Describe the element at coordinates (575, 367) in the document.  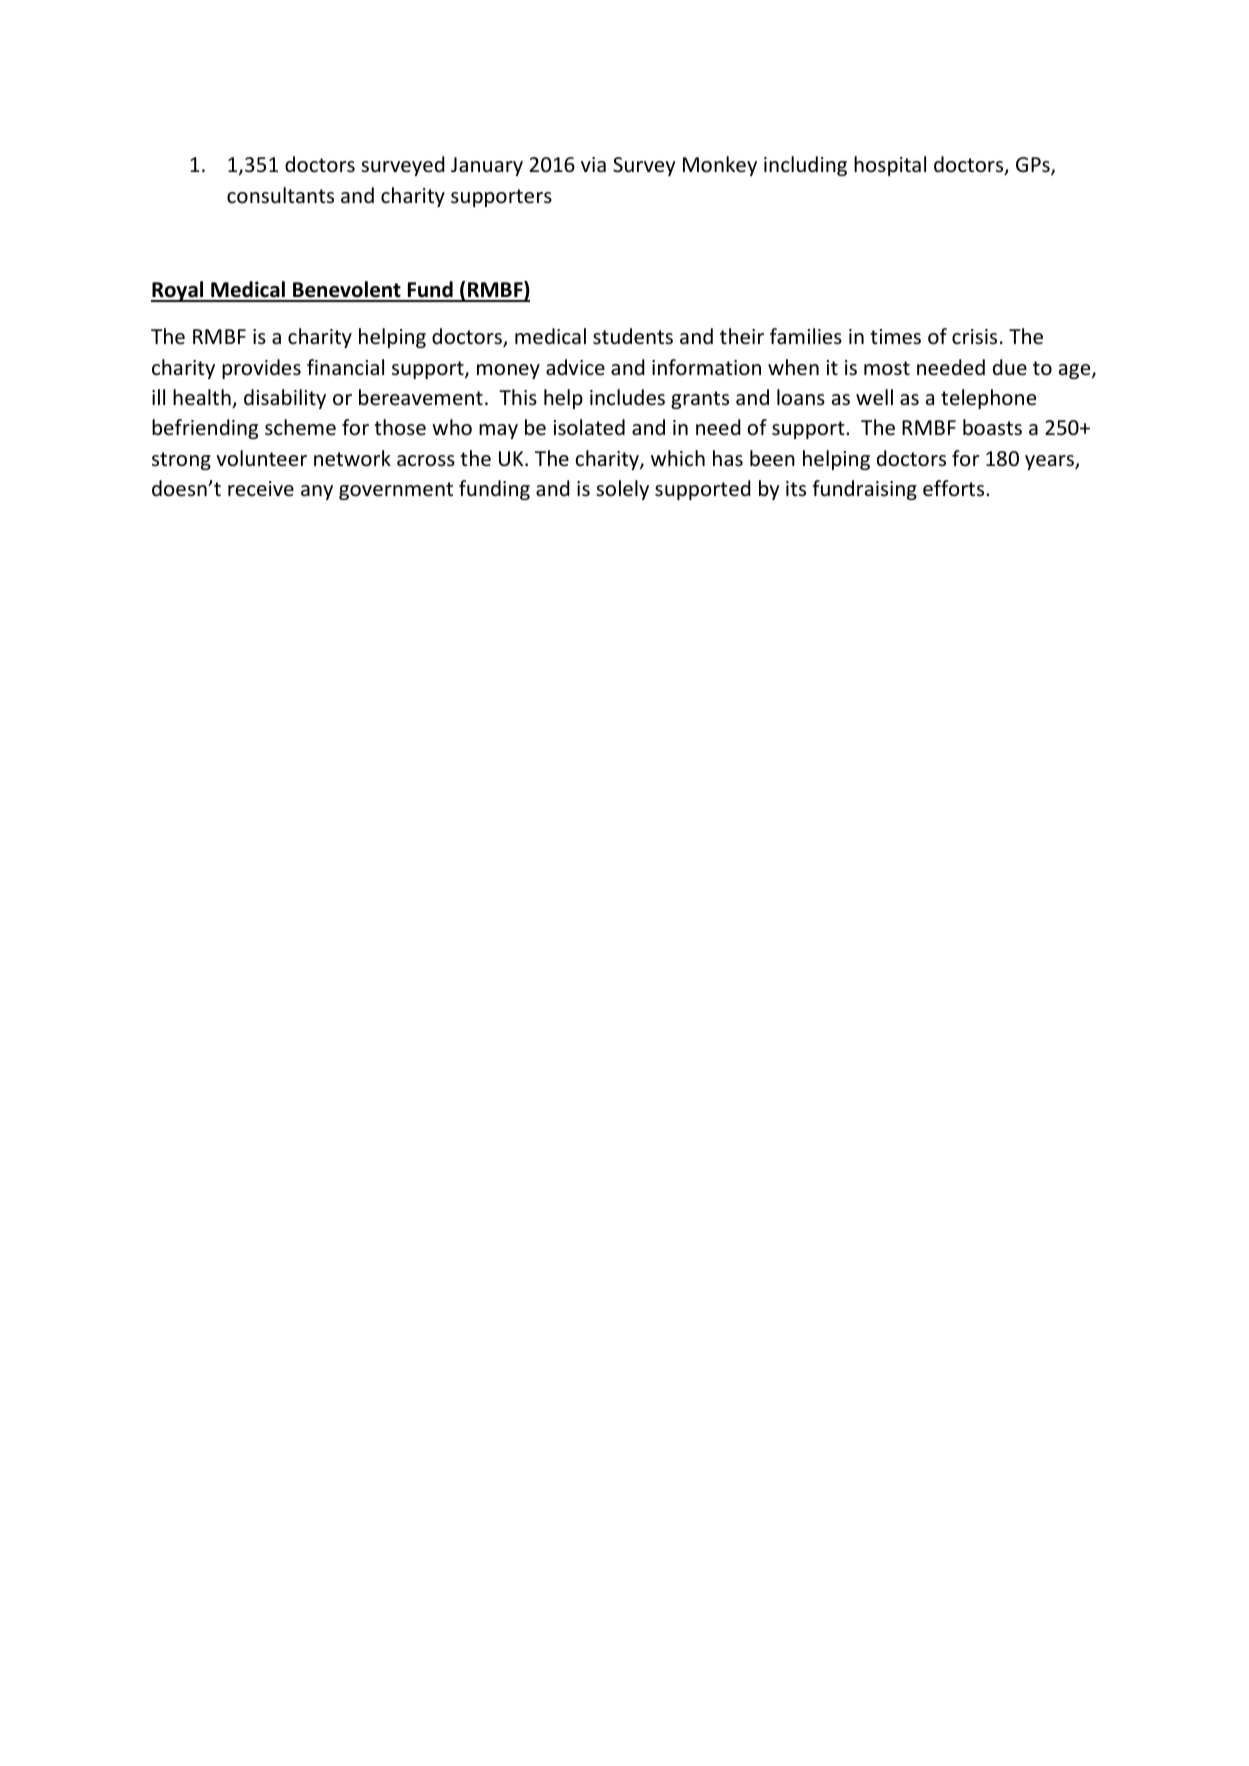
I see `advice` at that location.
